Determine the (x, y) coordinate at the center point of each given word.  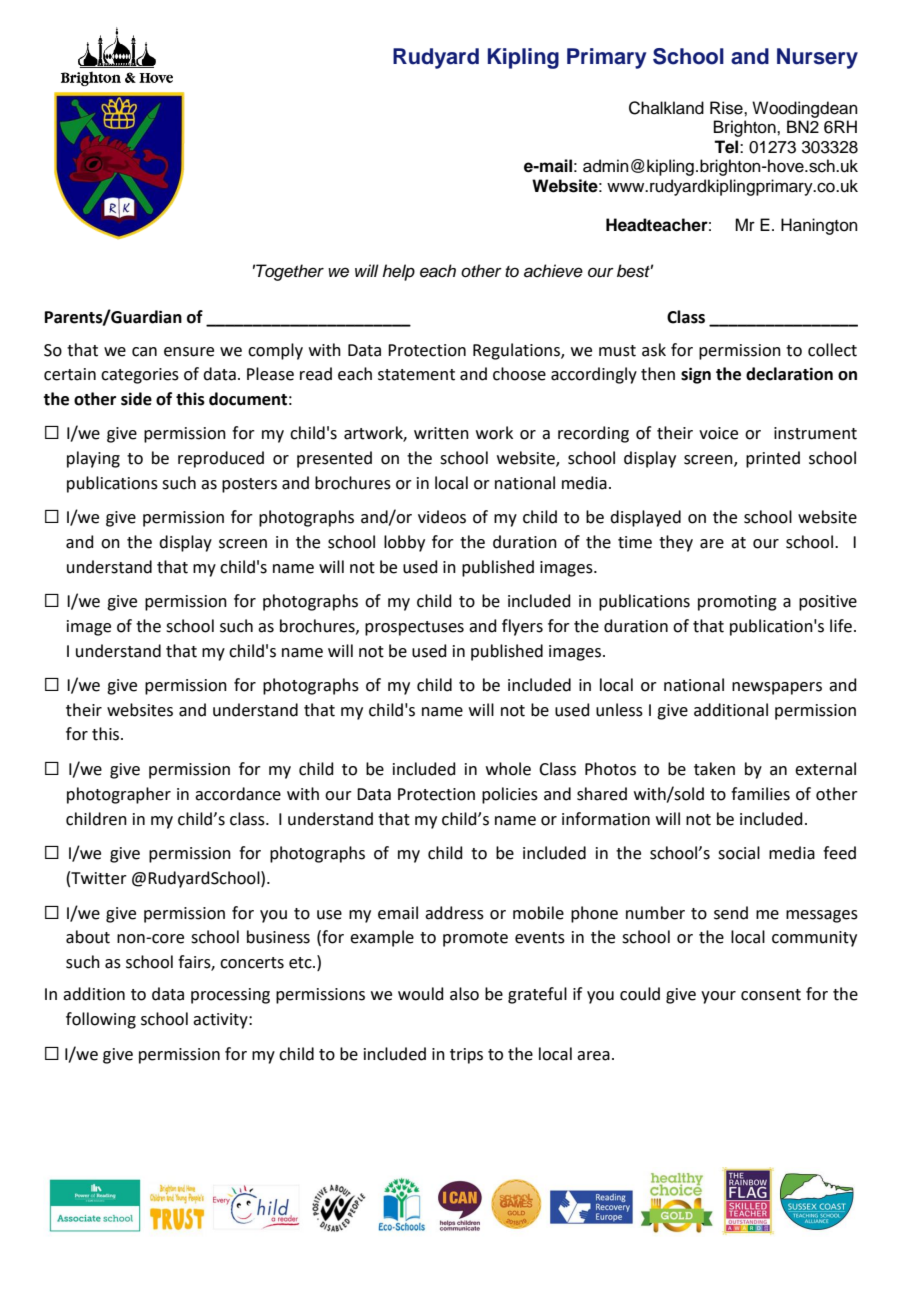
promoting (737, 603)
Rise (727, 108)
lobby (404, 543)
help (398, 272)
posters (249, 485)
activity (221, 1021)
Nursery (817, 58)
